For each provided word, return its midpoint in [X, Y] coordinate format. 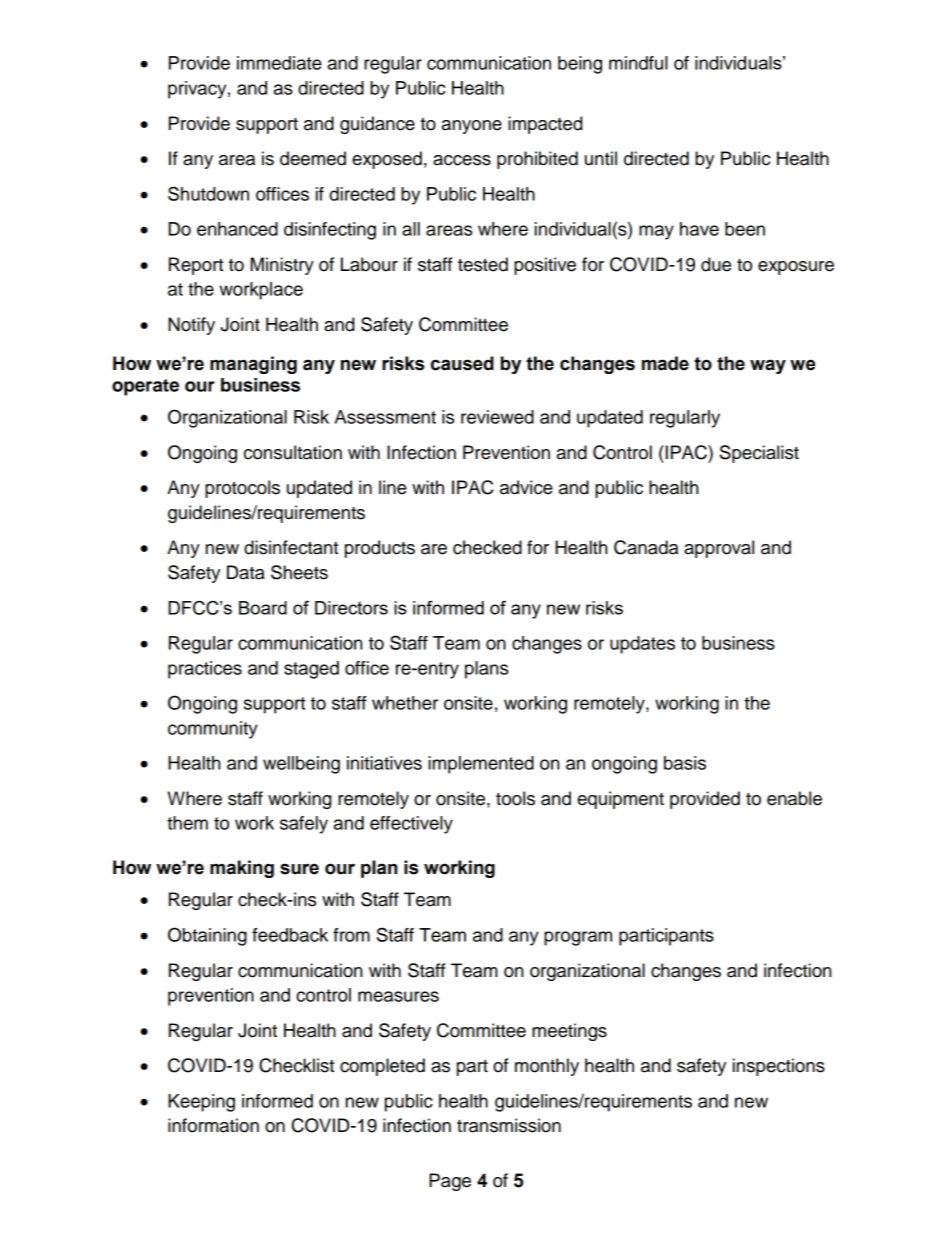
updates [642, 645]
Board [263, 608]
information [213, 1125]
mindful [638, 63]
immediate [279, 63]
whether [405, 703]
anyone [472, 127]
